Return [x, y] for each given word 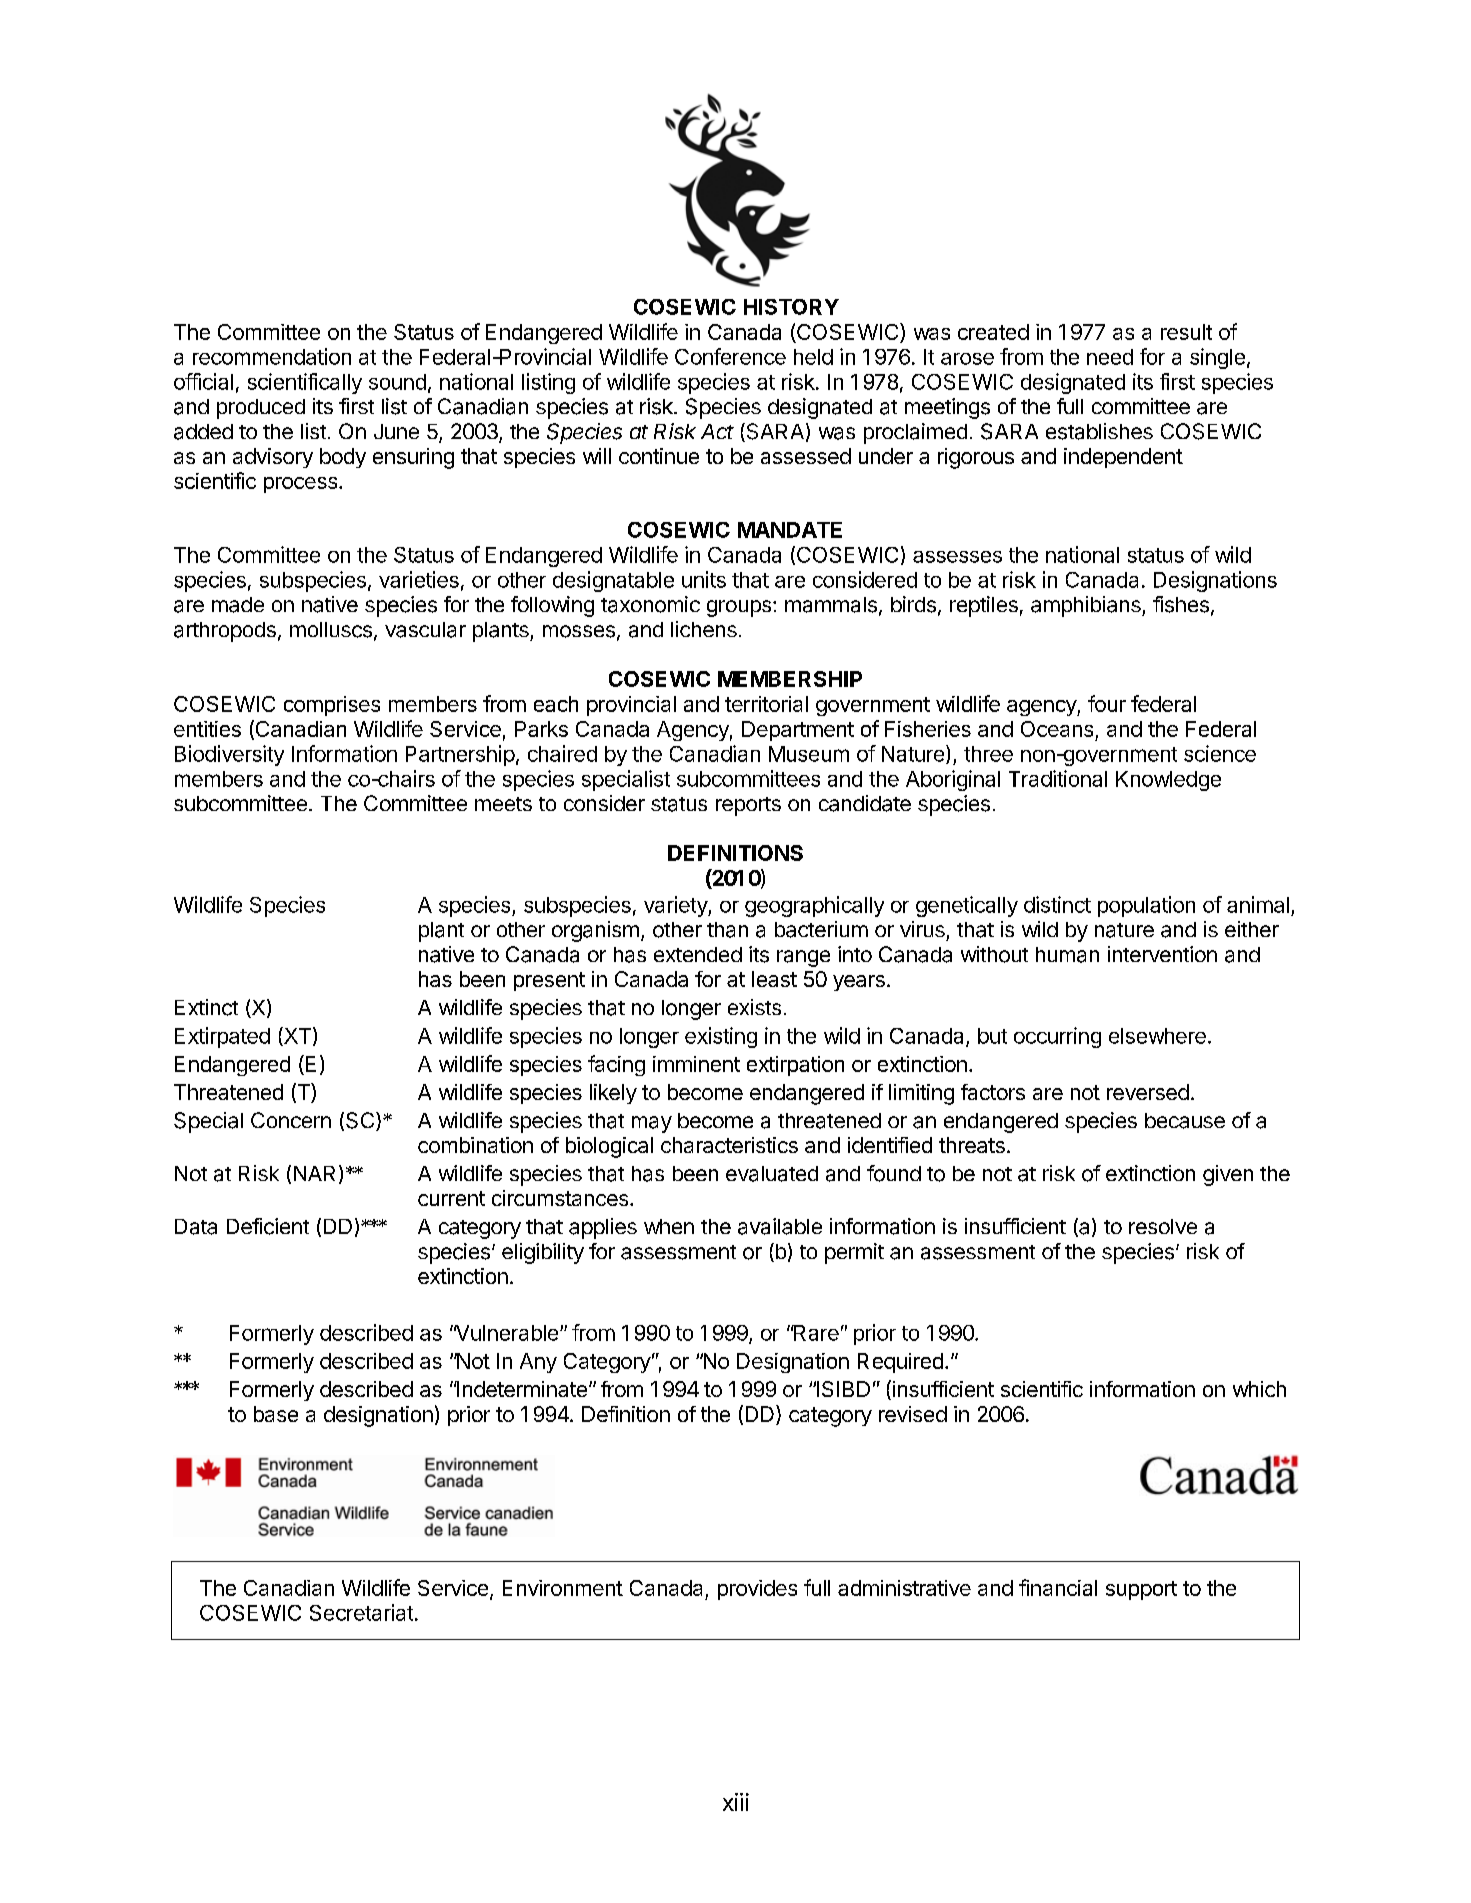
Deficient [268, 1226]
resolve [1163, 1226]
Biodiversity [229, 755]
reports [748, 806]
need [1110, 357]
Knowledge [1168, 781]
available [780, 1226]
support [1141, 1590]
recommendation [272, 356]
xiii [736, 1802]
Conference [730, 356]
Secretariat [361, 1612]
